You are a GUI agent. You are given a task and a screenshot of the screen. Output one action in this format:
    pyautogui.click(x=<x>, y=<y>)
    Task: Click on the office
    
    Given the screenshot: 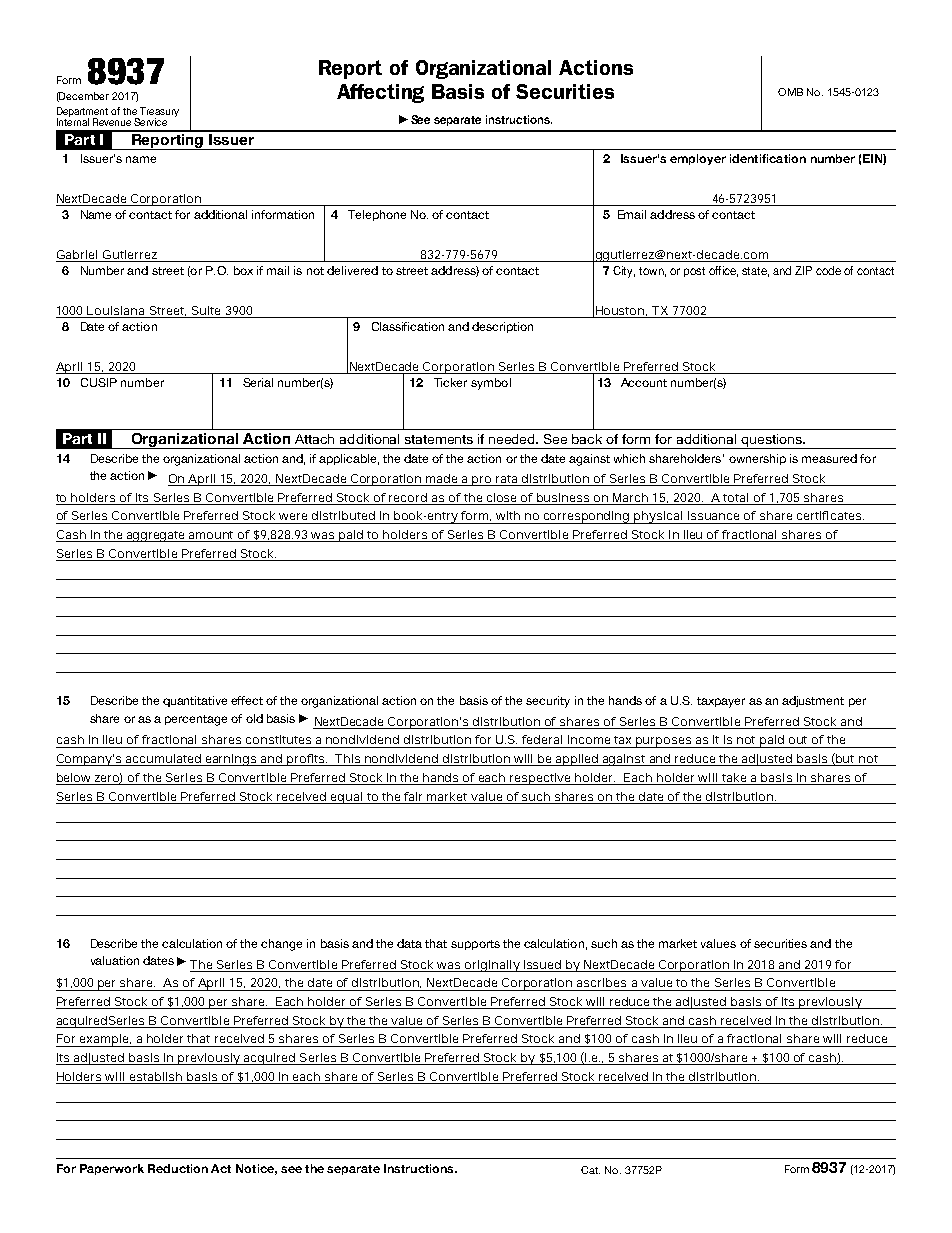 What is the action you would take?
    pyautogui.click(x=723, y=271)
